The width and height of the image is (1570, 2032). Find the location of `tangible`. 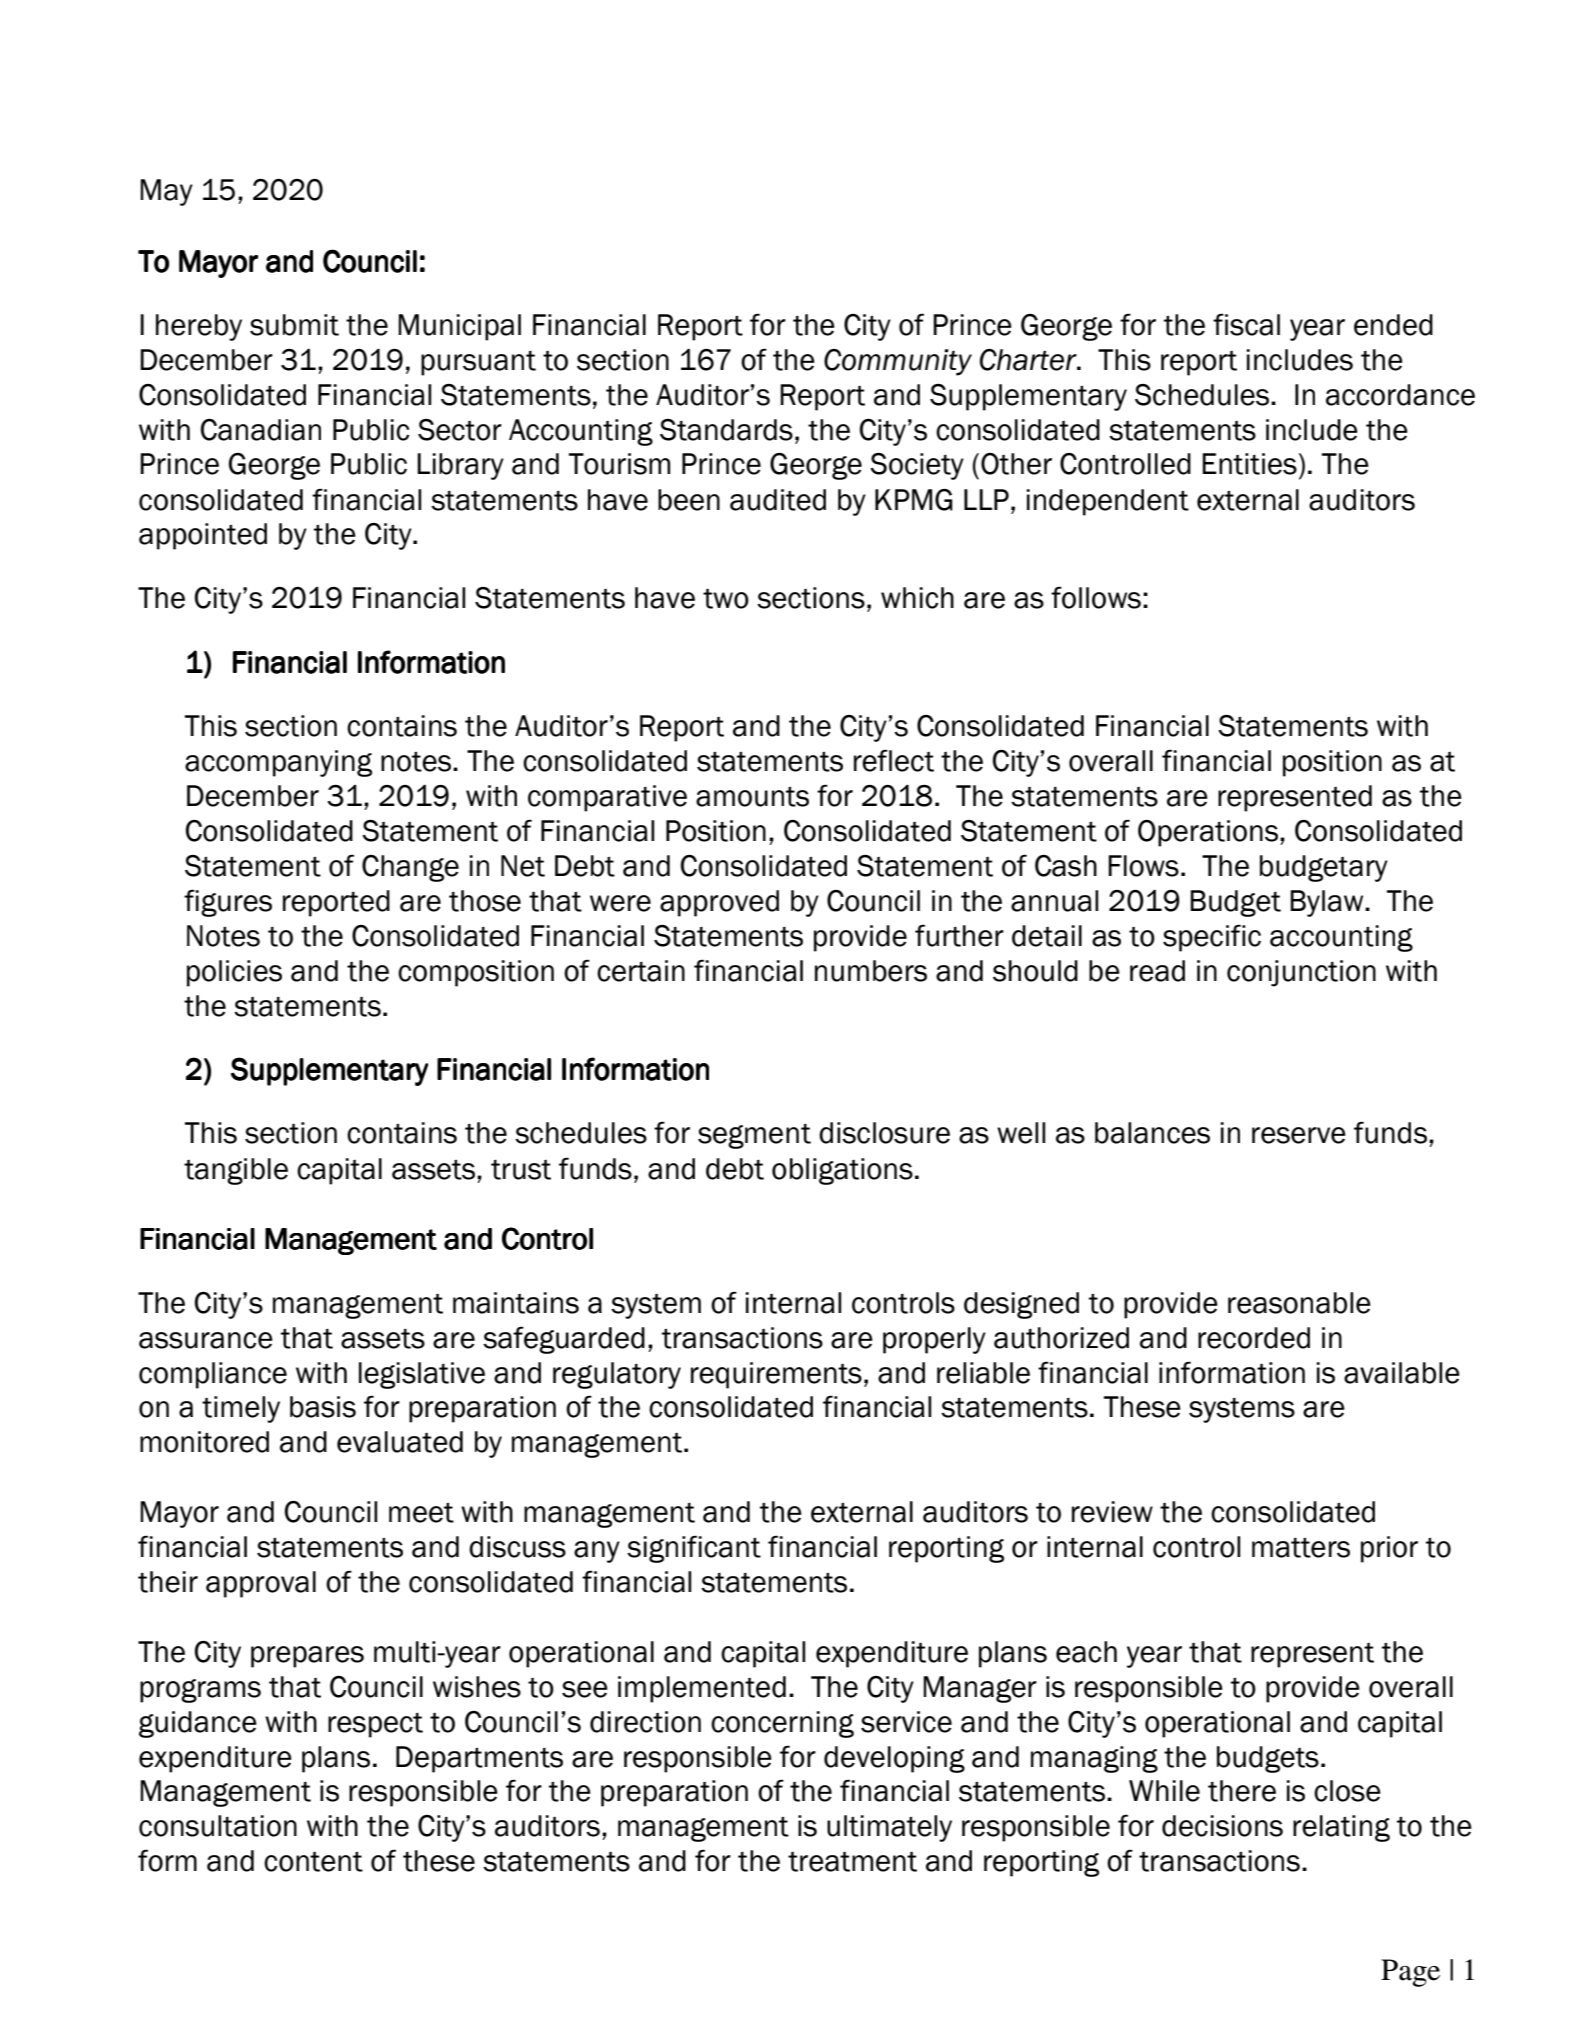

tangible is located at coordinates (236, 1171).
